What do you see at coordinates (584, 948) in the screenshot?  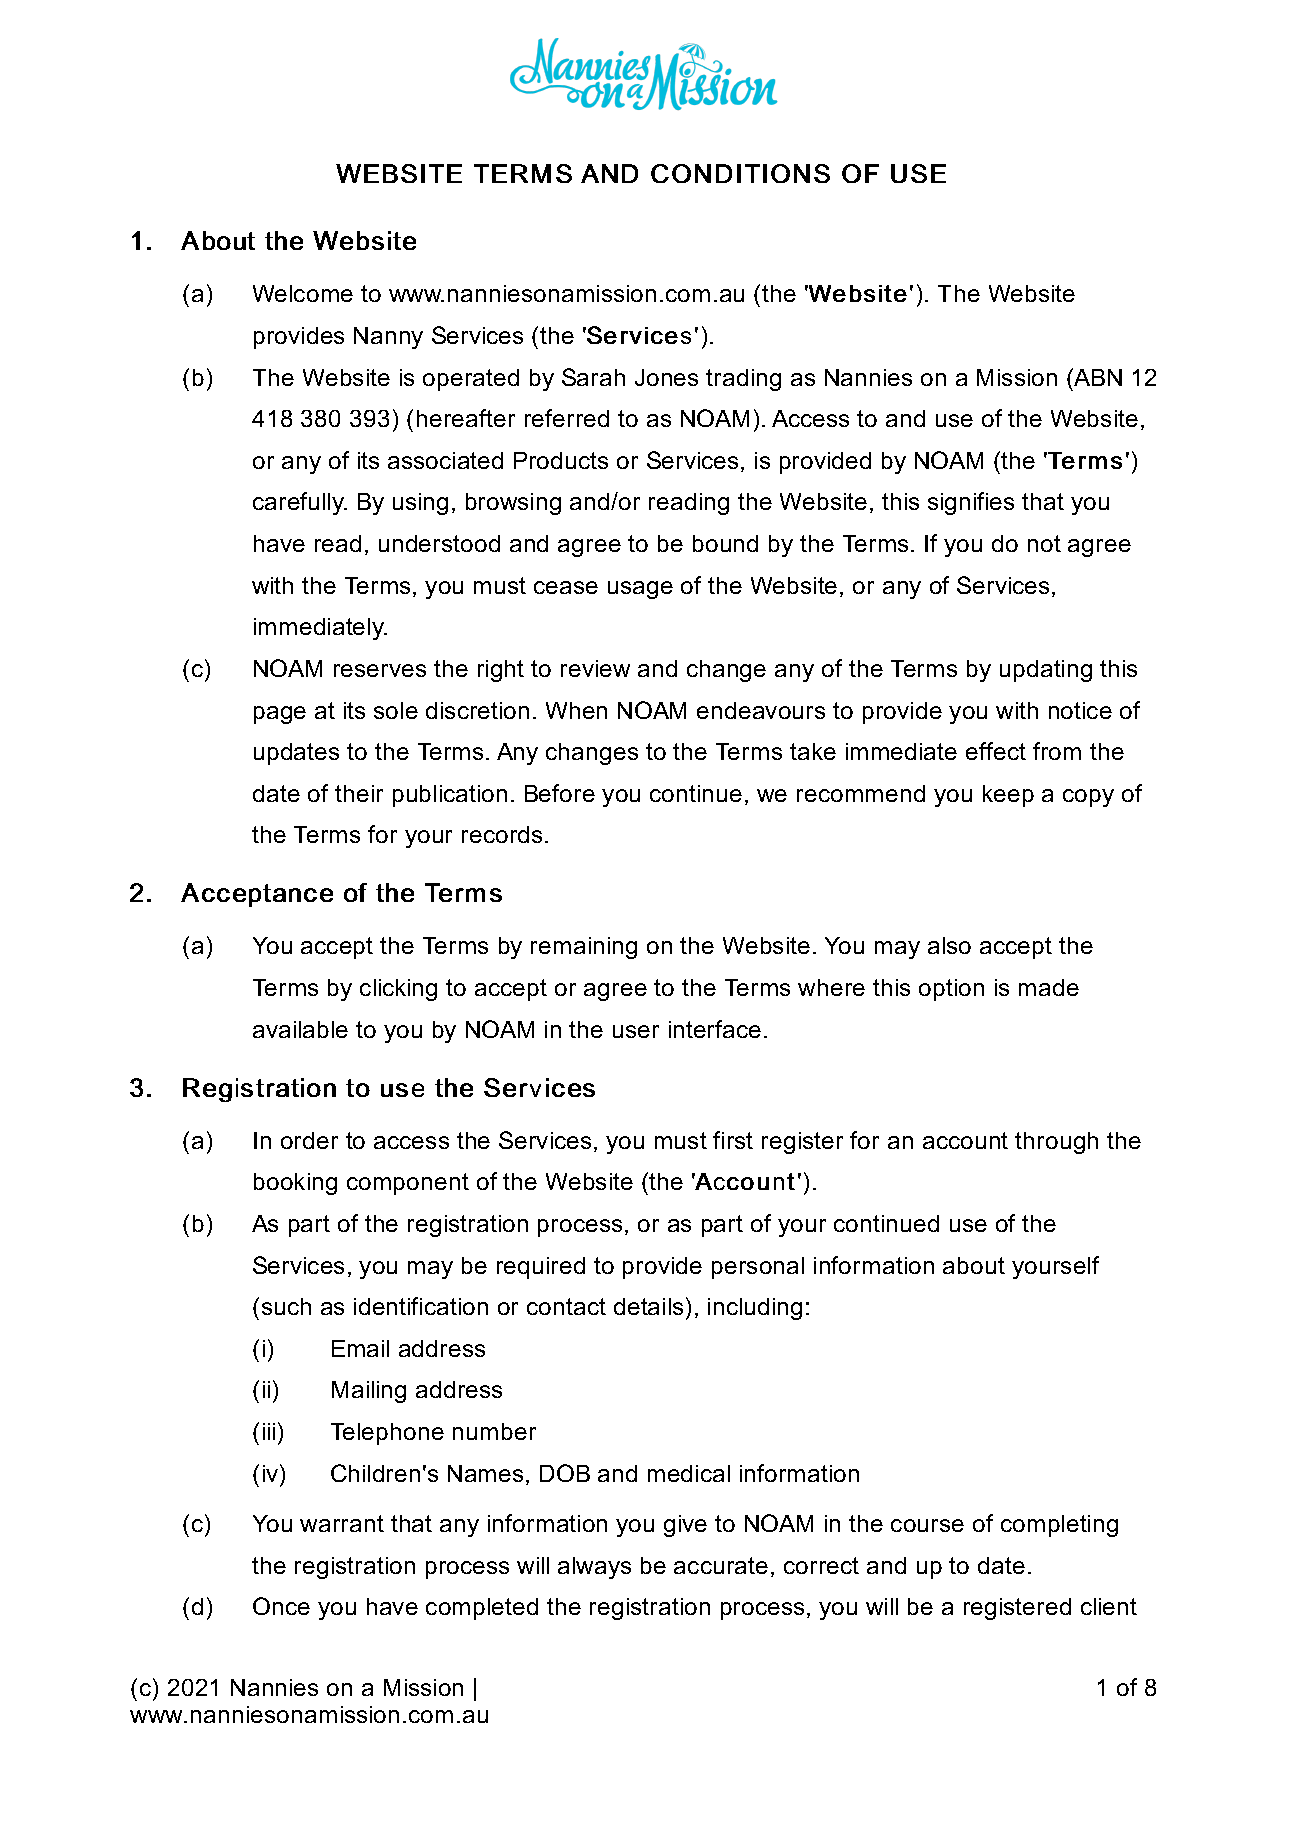 I see `remaining` at bounding box center [584, 948].
